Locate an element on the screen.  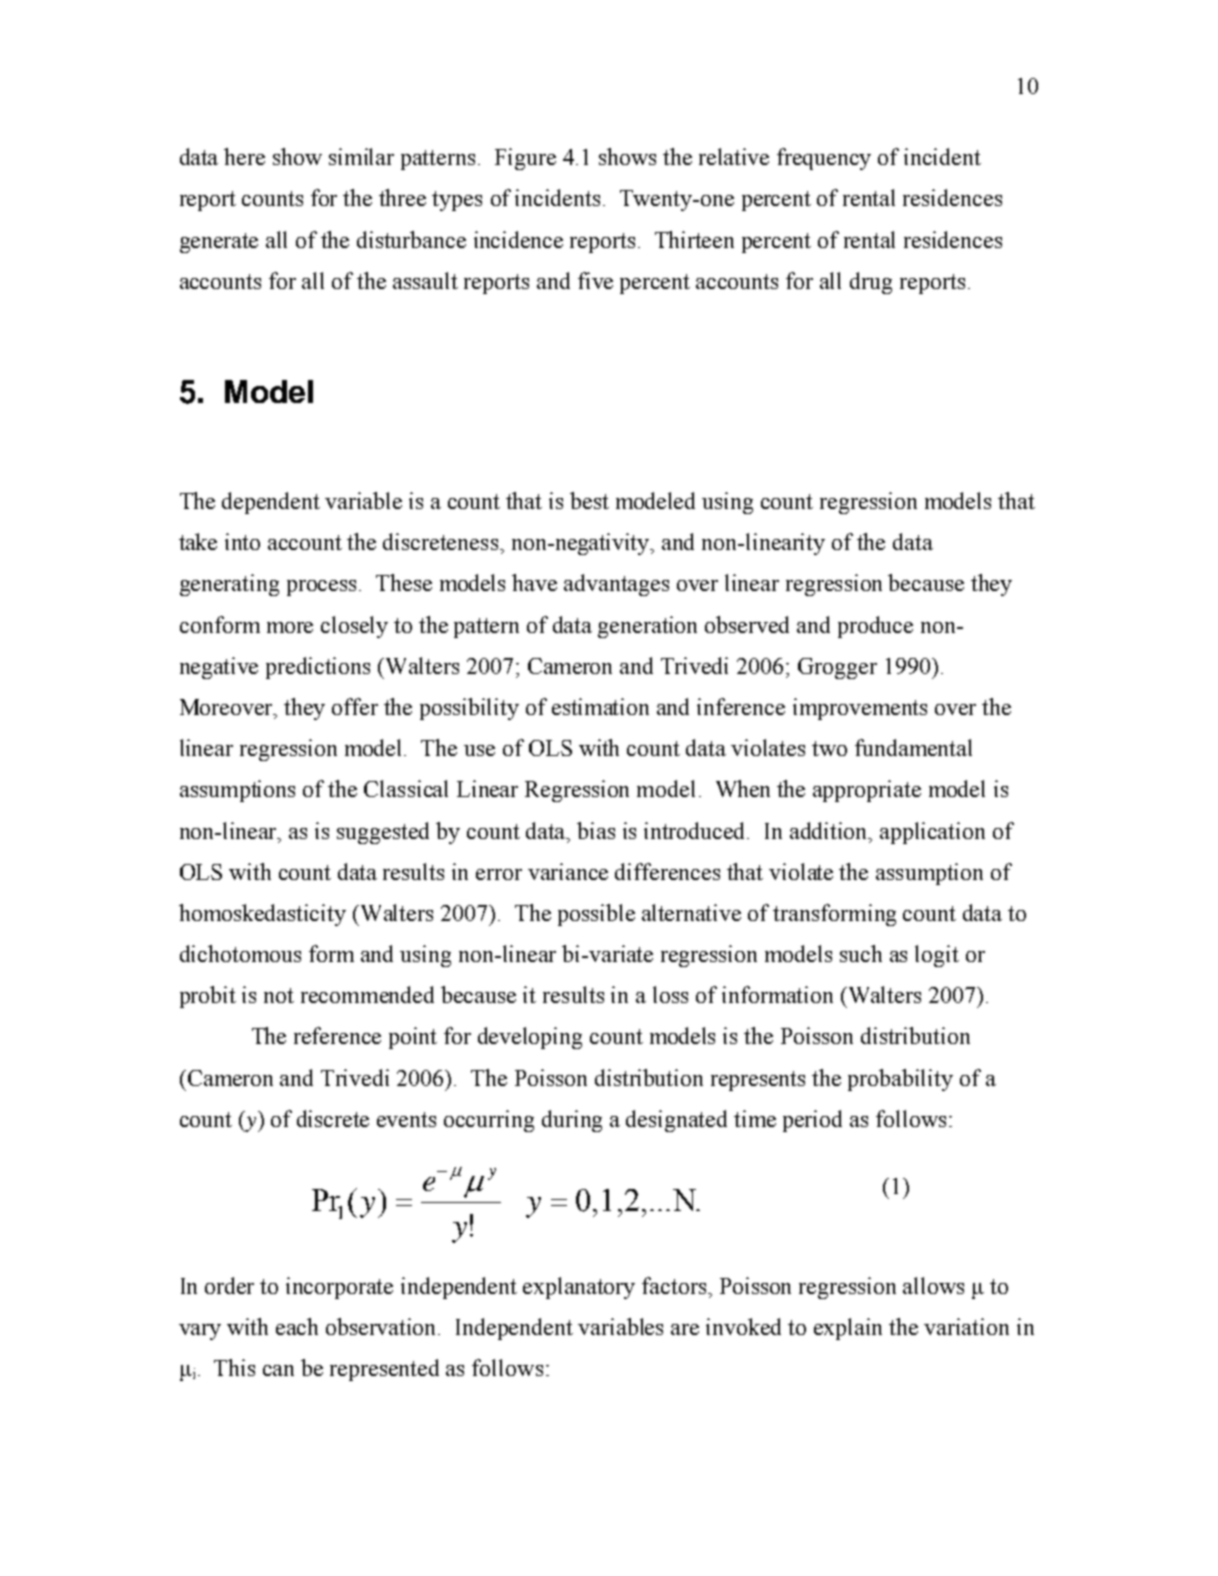
reference is located at coordinates (337, 1035).
